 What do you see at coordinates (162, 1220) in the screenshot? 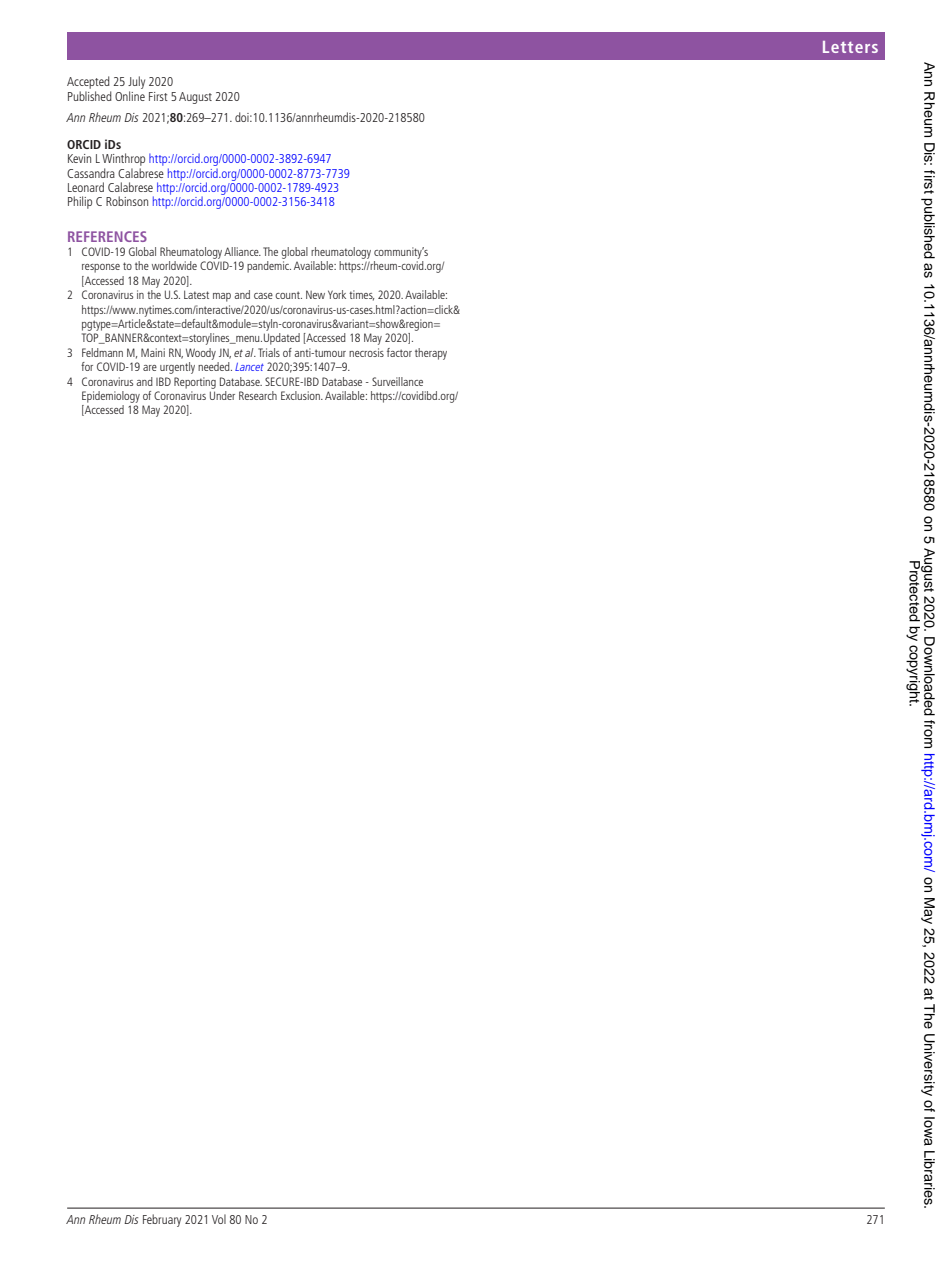
I see `February` at bounding box center [162, 1220].
